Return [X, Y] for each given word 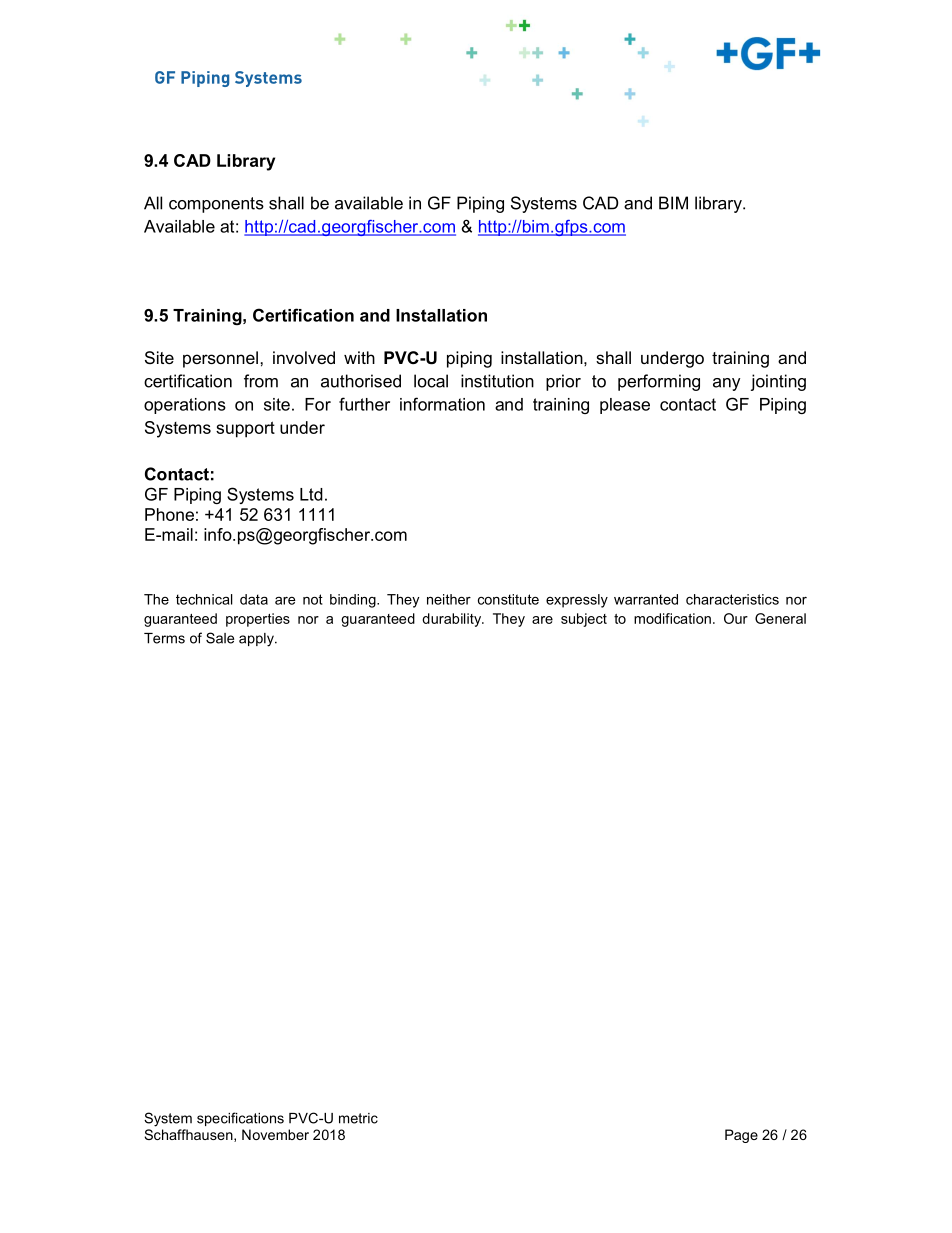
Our [736, 618]
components [216, 205]
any [726, 384]
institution [497, 381]
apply [257, 640]
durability [453, 620]
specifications [240, 1119]
